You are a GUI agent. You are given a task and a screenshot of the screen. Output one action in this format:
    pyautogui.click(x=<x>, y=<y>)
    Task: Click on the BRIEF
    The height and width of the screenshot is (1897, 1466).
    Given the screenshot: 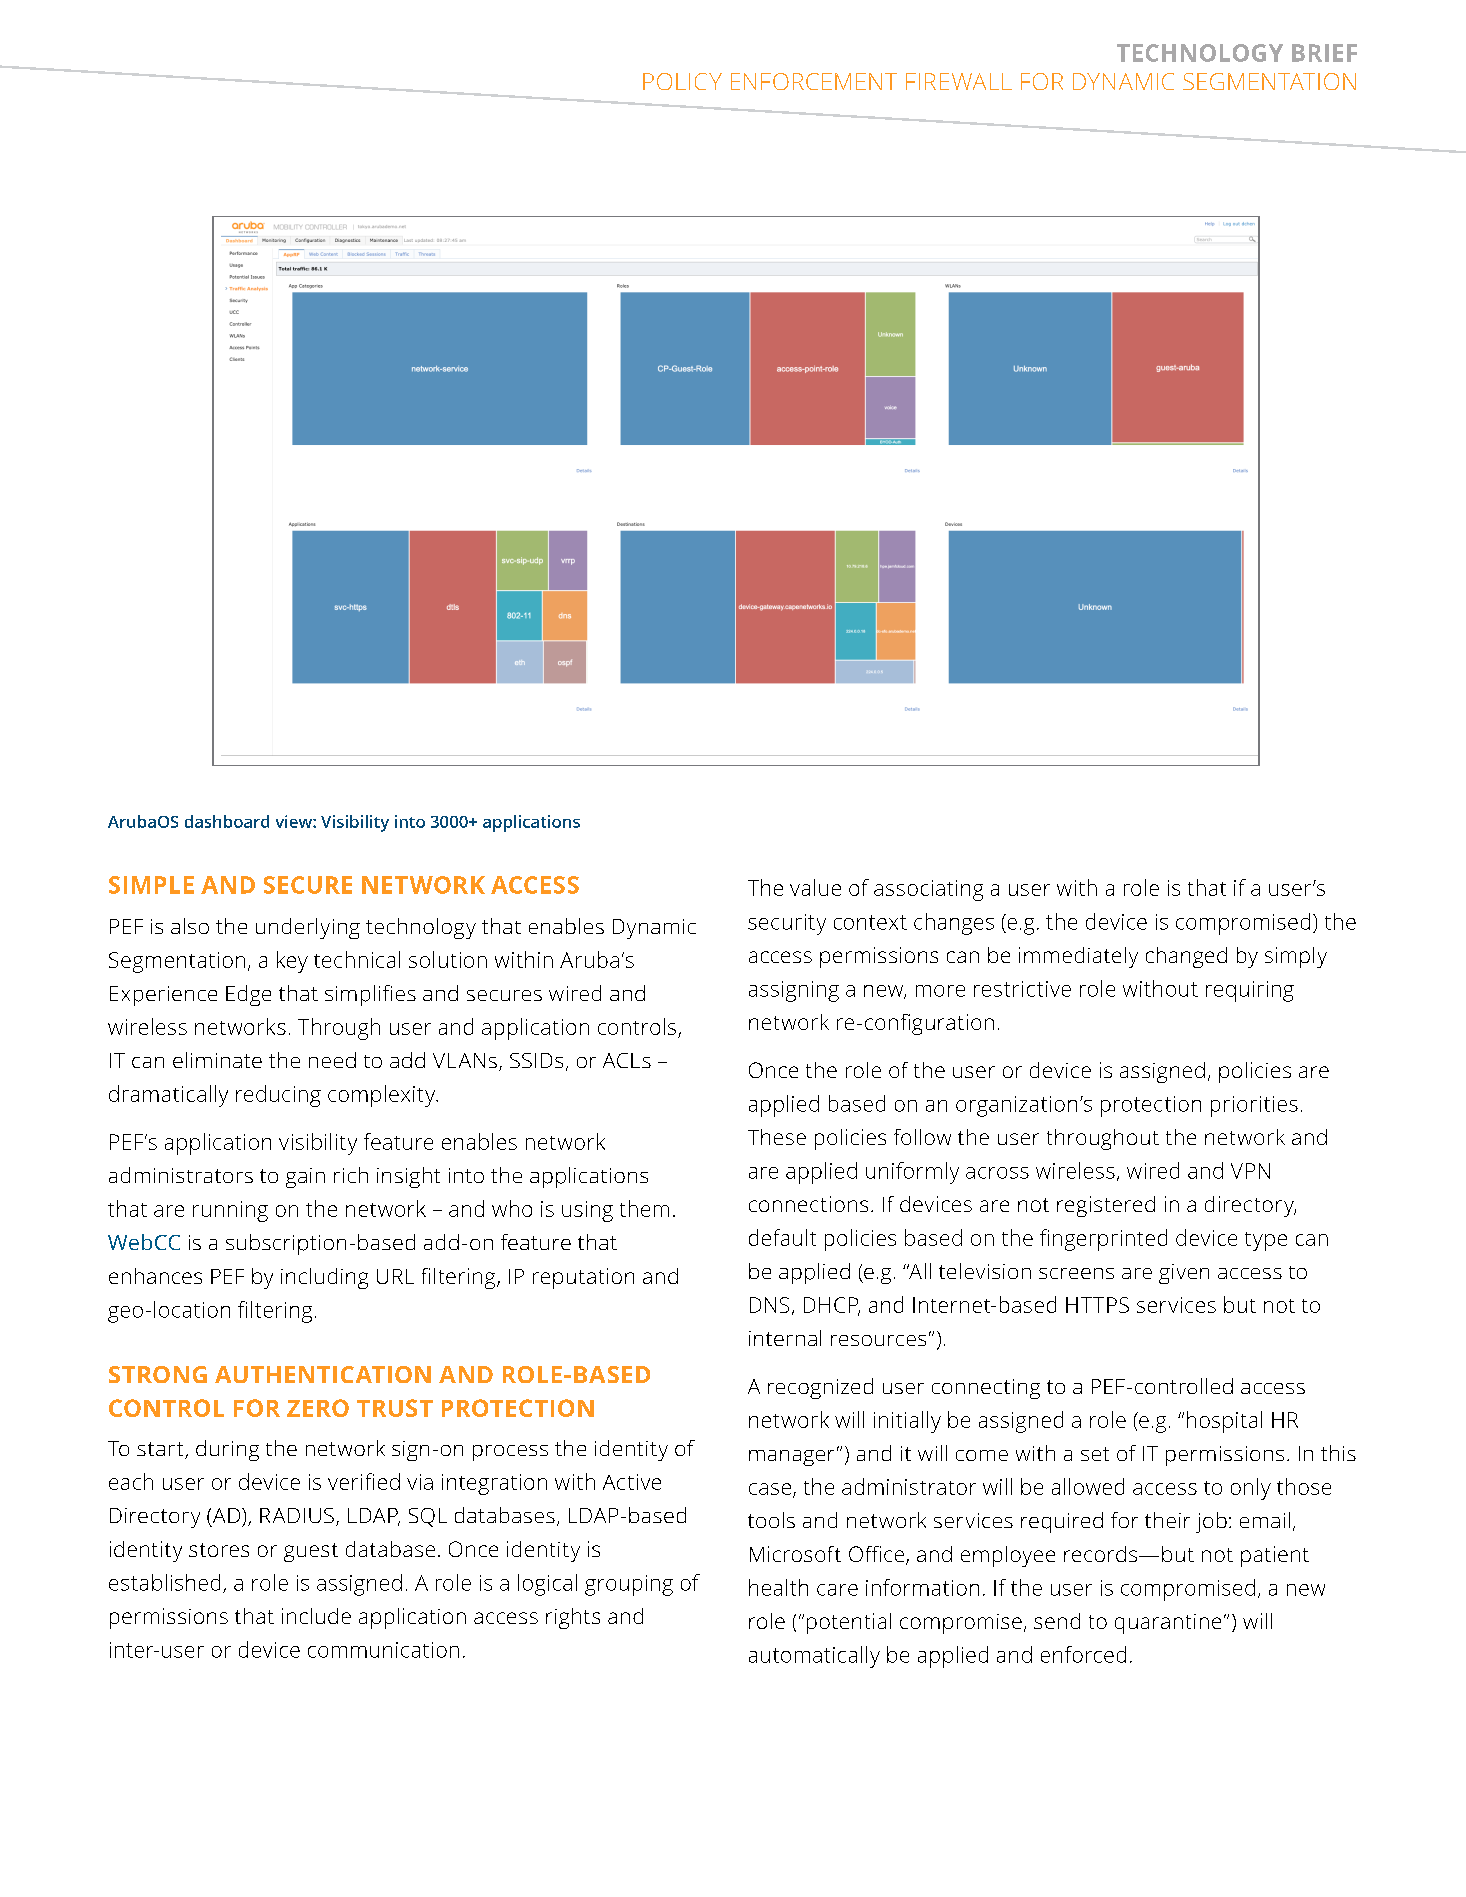 What is the action you would take?
    pyautogui.click(x=1324, y=53)
